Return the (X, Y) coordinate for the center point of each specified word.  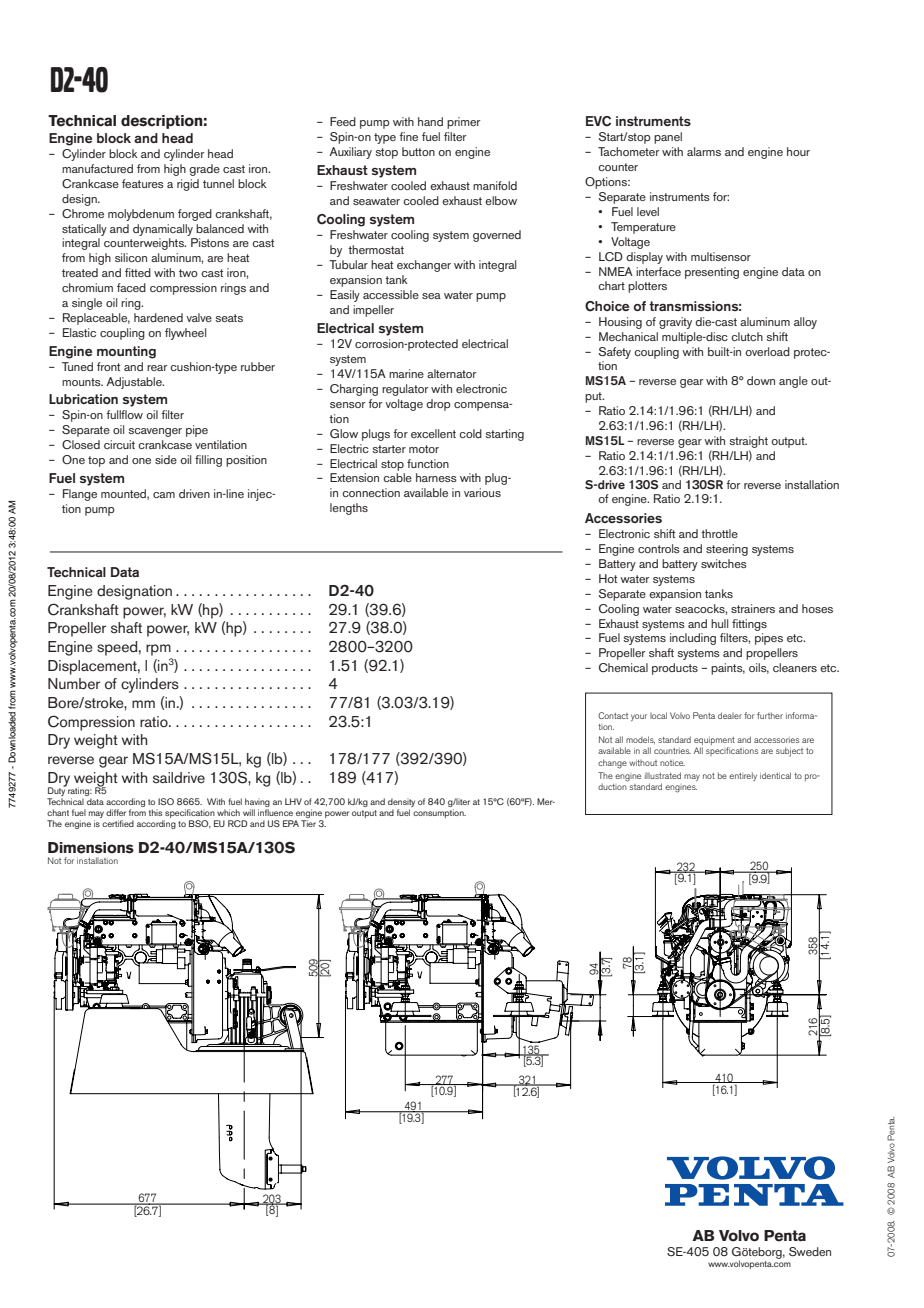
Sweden (810, 1251)
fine (408, 136)
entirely (743, 776)
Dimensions (91, 848)
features (143, 183)
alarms (704, 151)
